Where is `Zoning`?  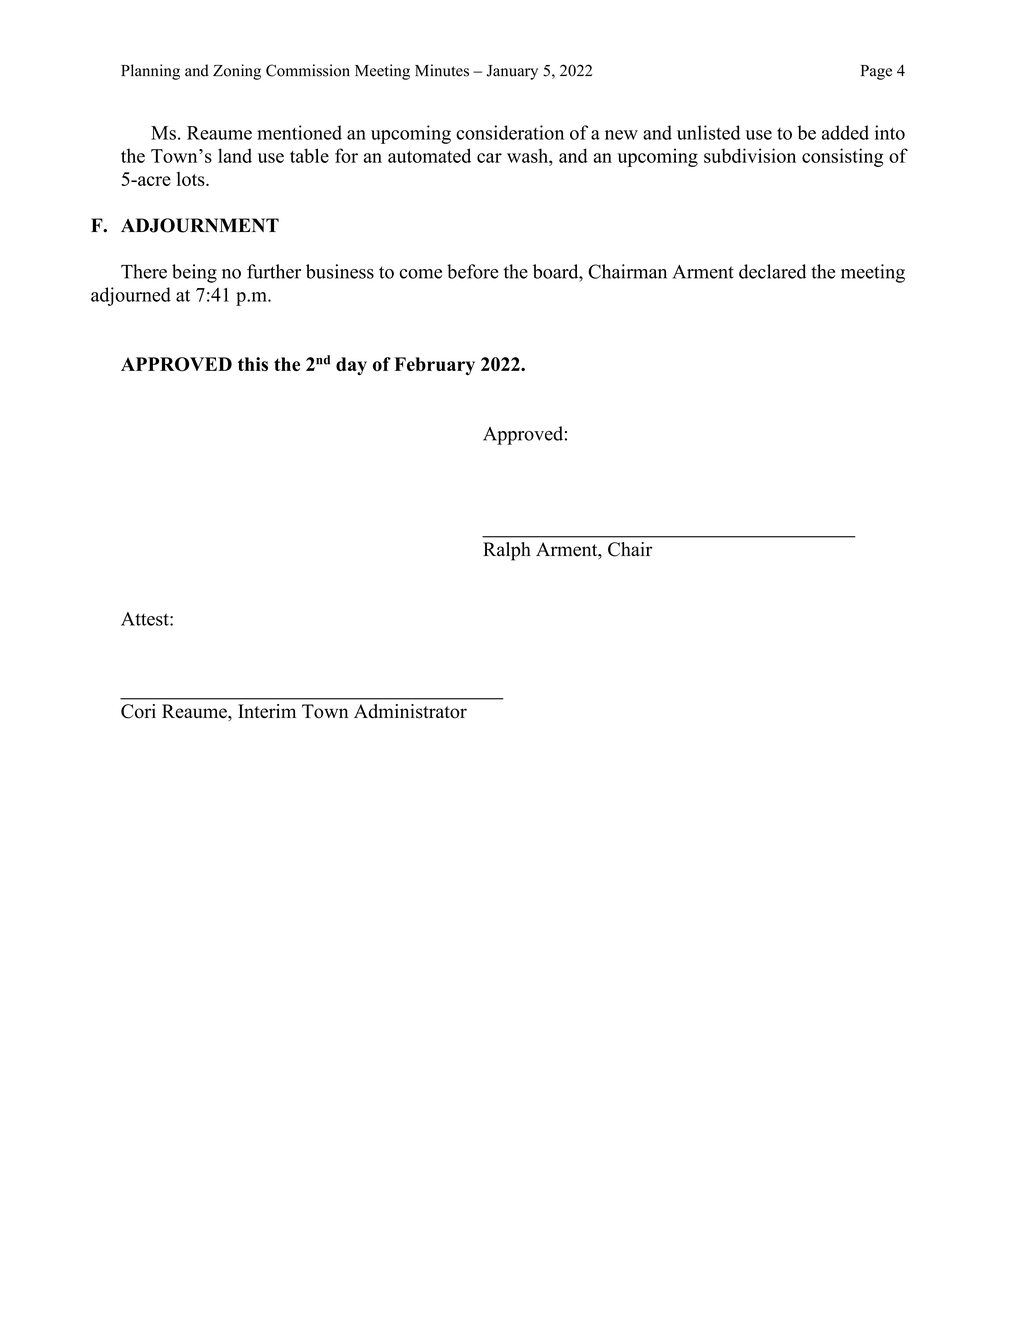 Zoning is located at coordinates (237, 72).
